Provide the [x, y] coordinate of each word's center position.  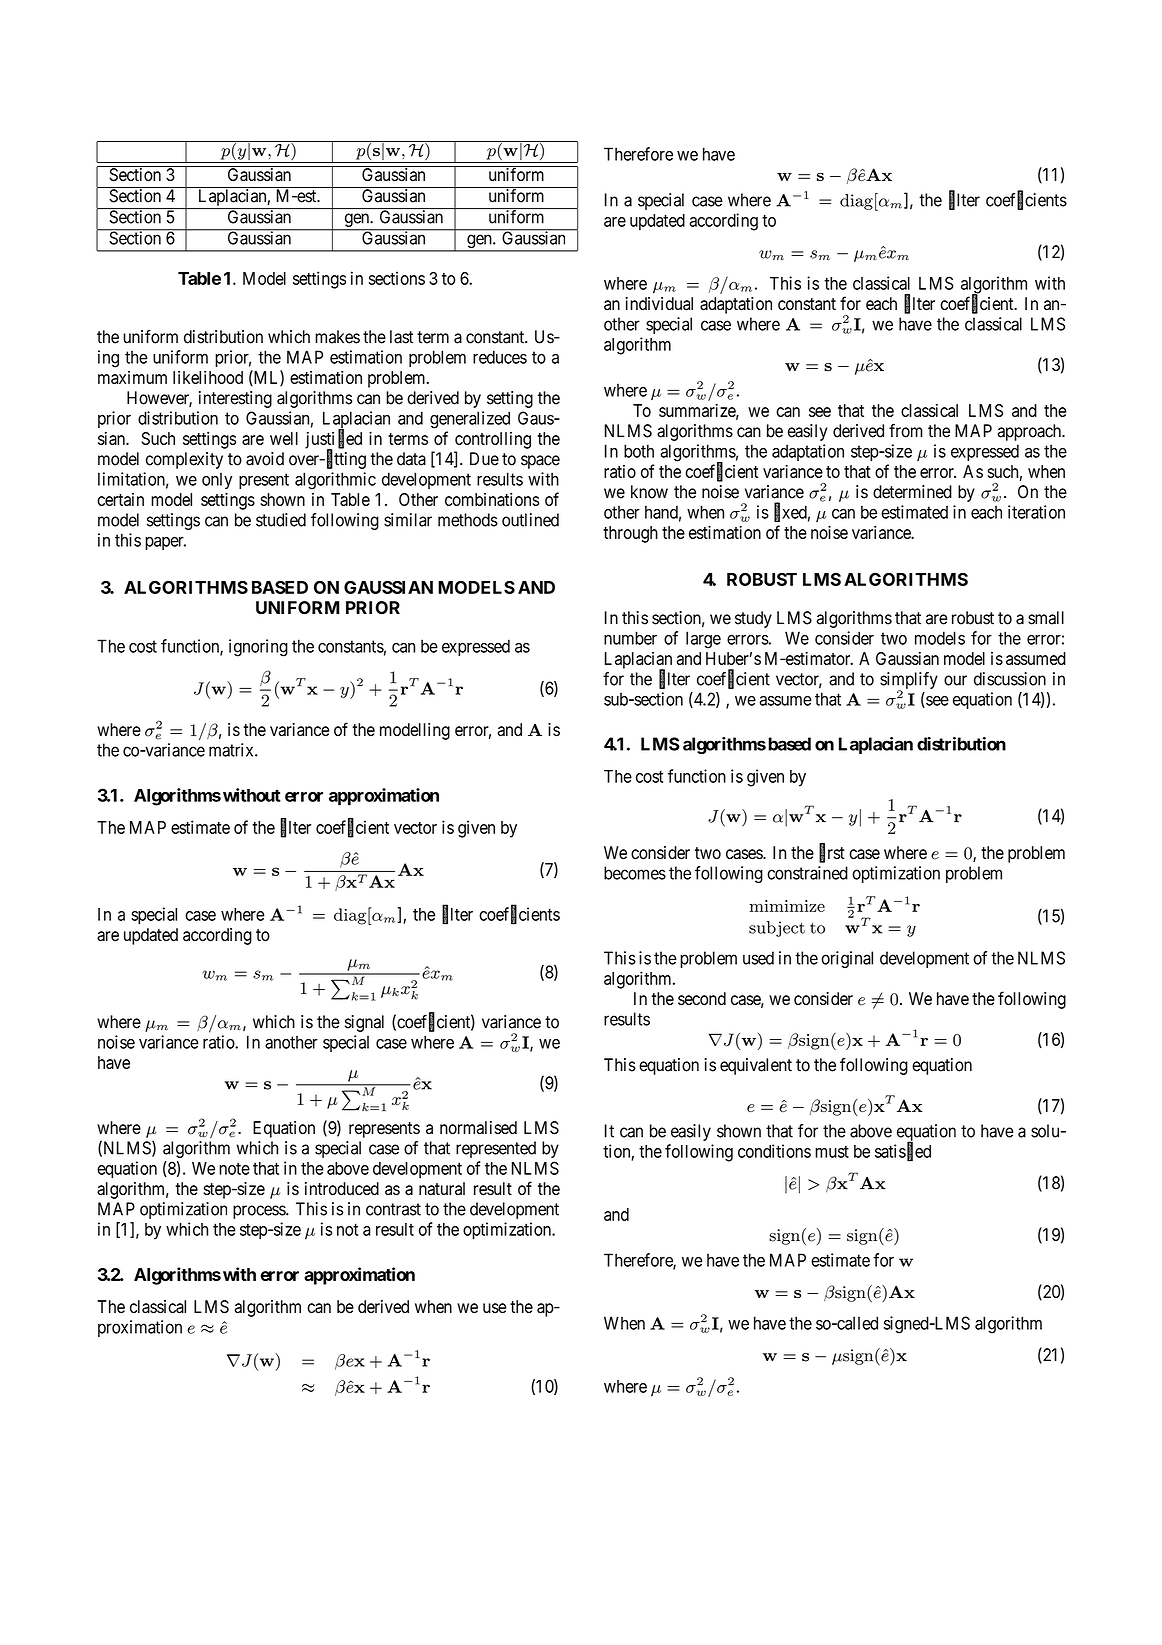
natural [442, 1189]
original [847, 959]
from [906, 430]
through [630, 534]
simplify [909, 681]
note [234, 1168]
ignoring [258, 648]
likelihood [208, 377]
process [260, 1212]
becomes [635, 873]
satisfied [903, 1151]
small [1046, 618]
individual [659, 304]
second [702, 999]
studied [281, 520]
